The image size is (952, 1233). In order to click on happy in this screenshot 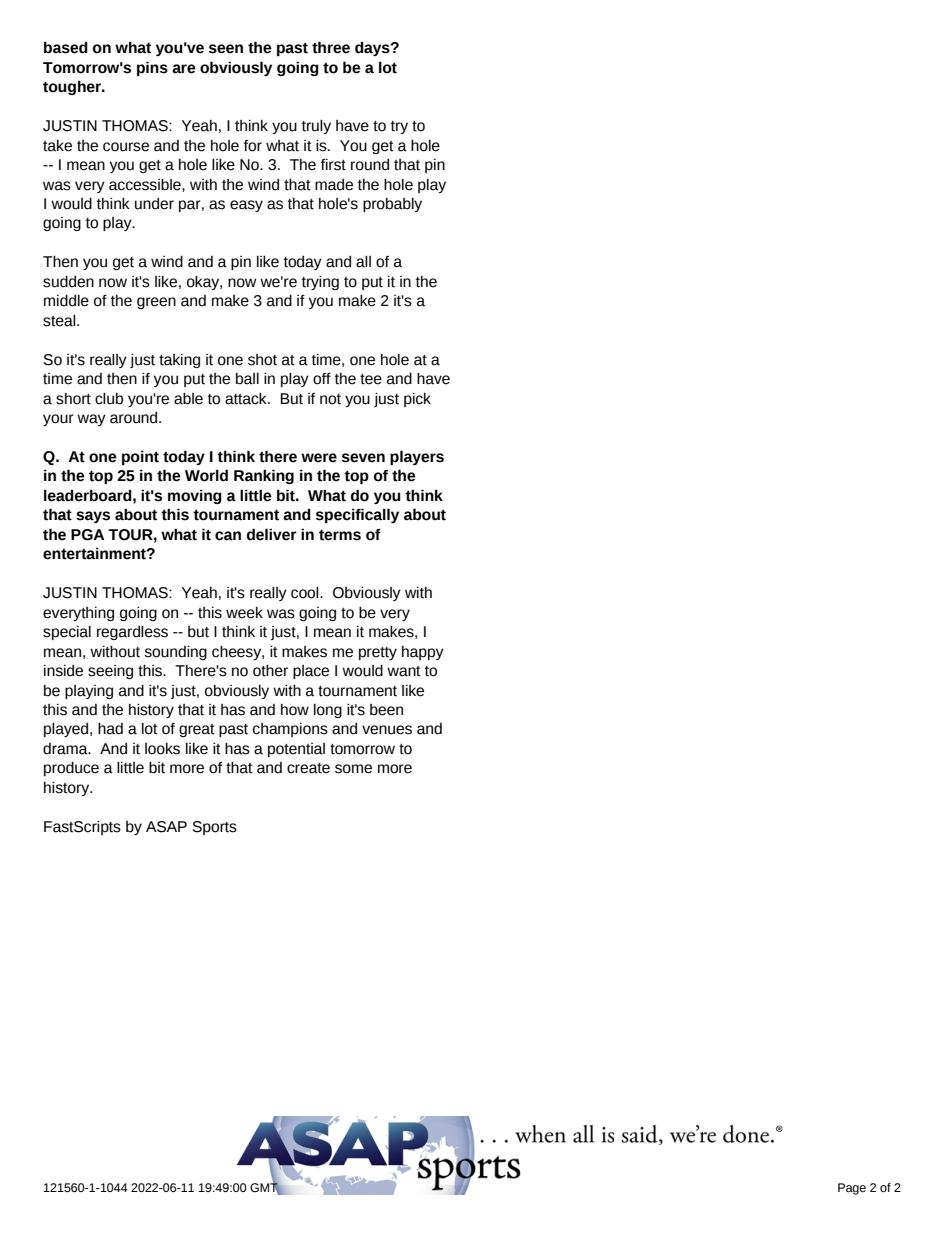, I will do `click(423, 653)`.
